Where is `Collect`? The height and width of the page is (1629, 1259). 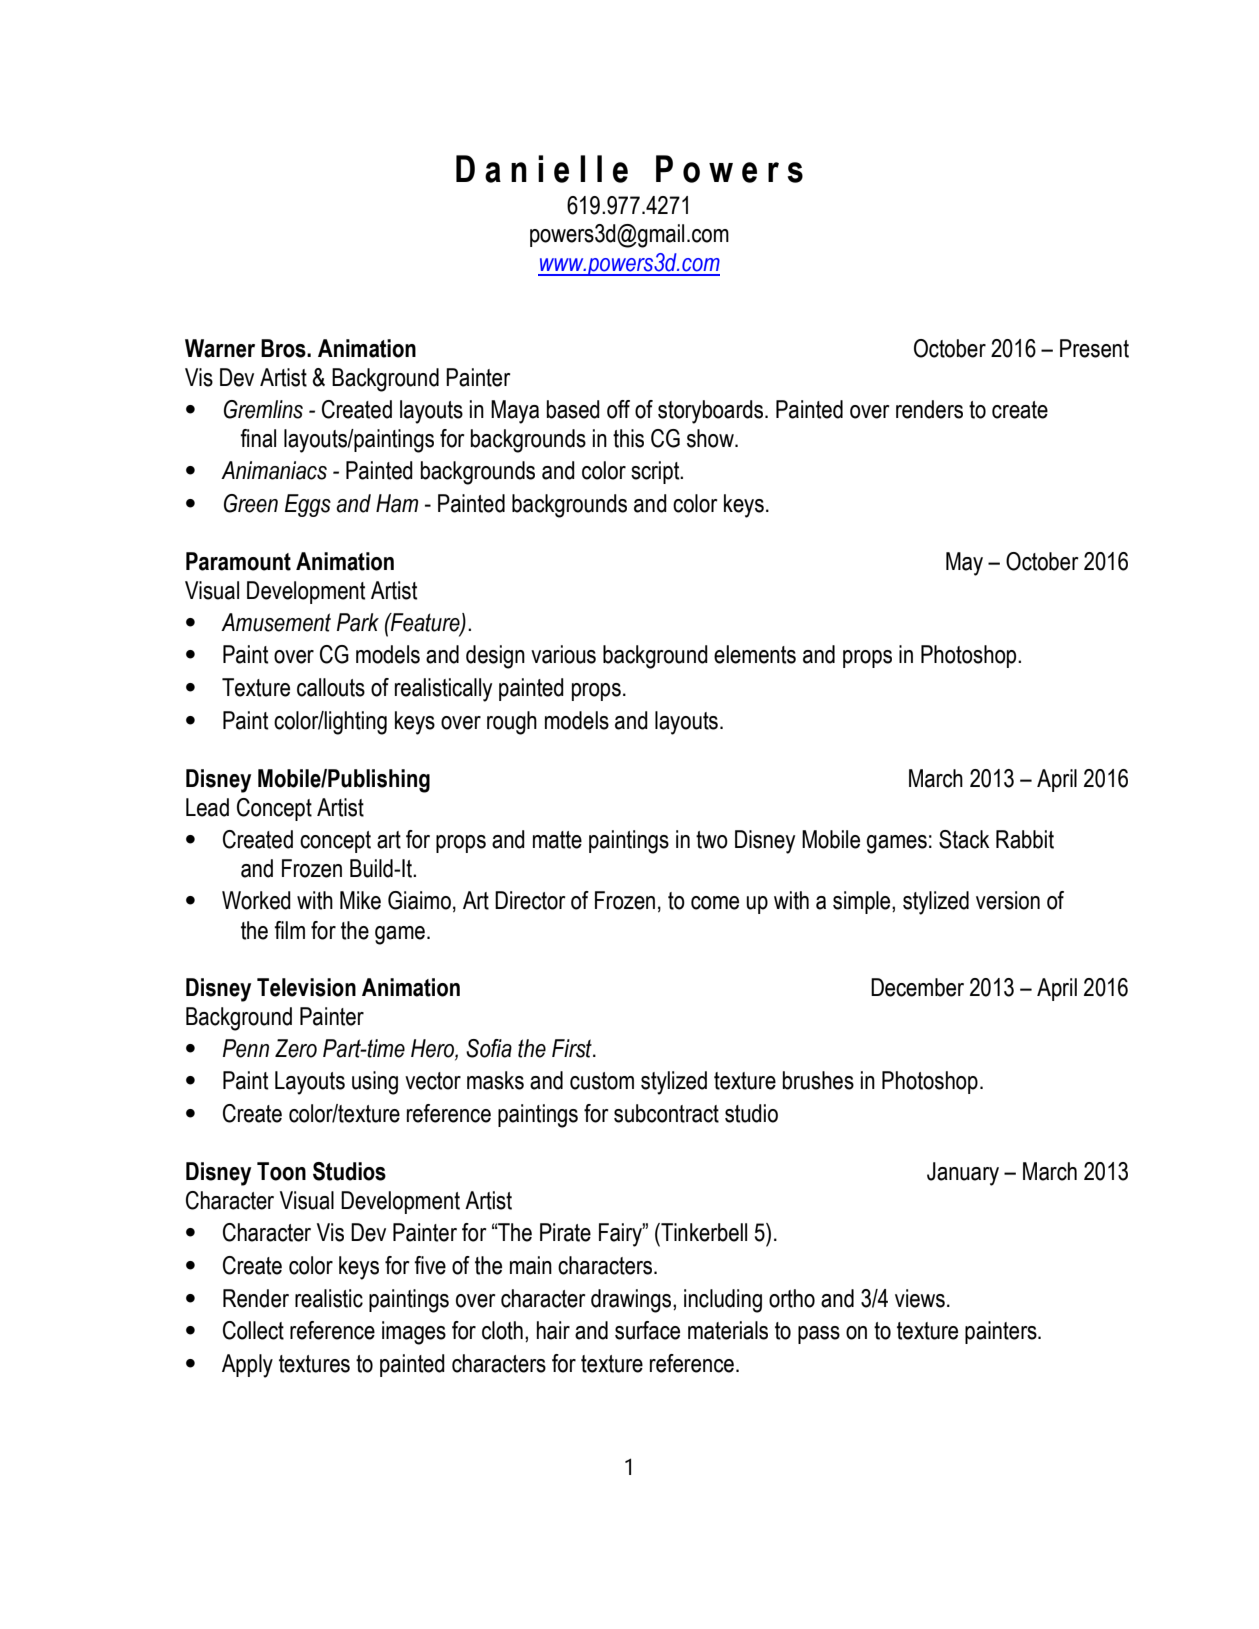
Collect is located at coordinates (253, 1330).
